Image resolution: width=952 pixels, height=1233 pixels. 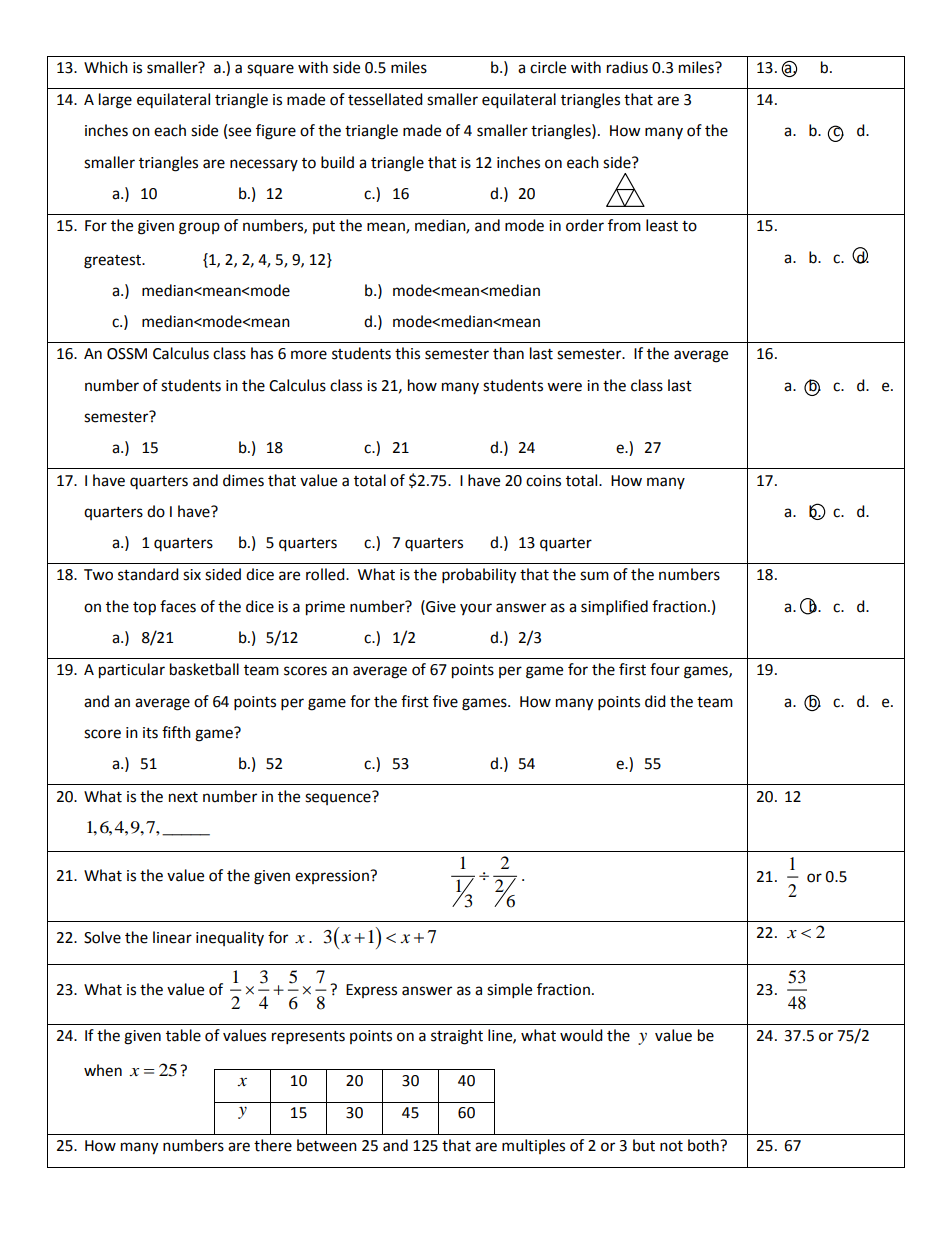 What do you see at coordinates (627, 67) in the screenshot?
I see `radius` at bounding box center [627, 67].
